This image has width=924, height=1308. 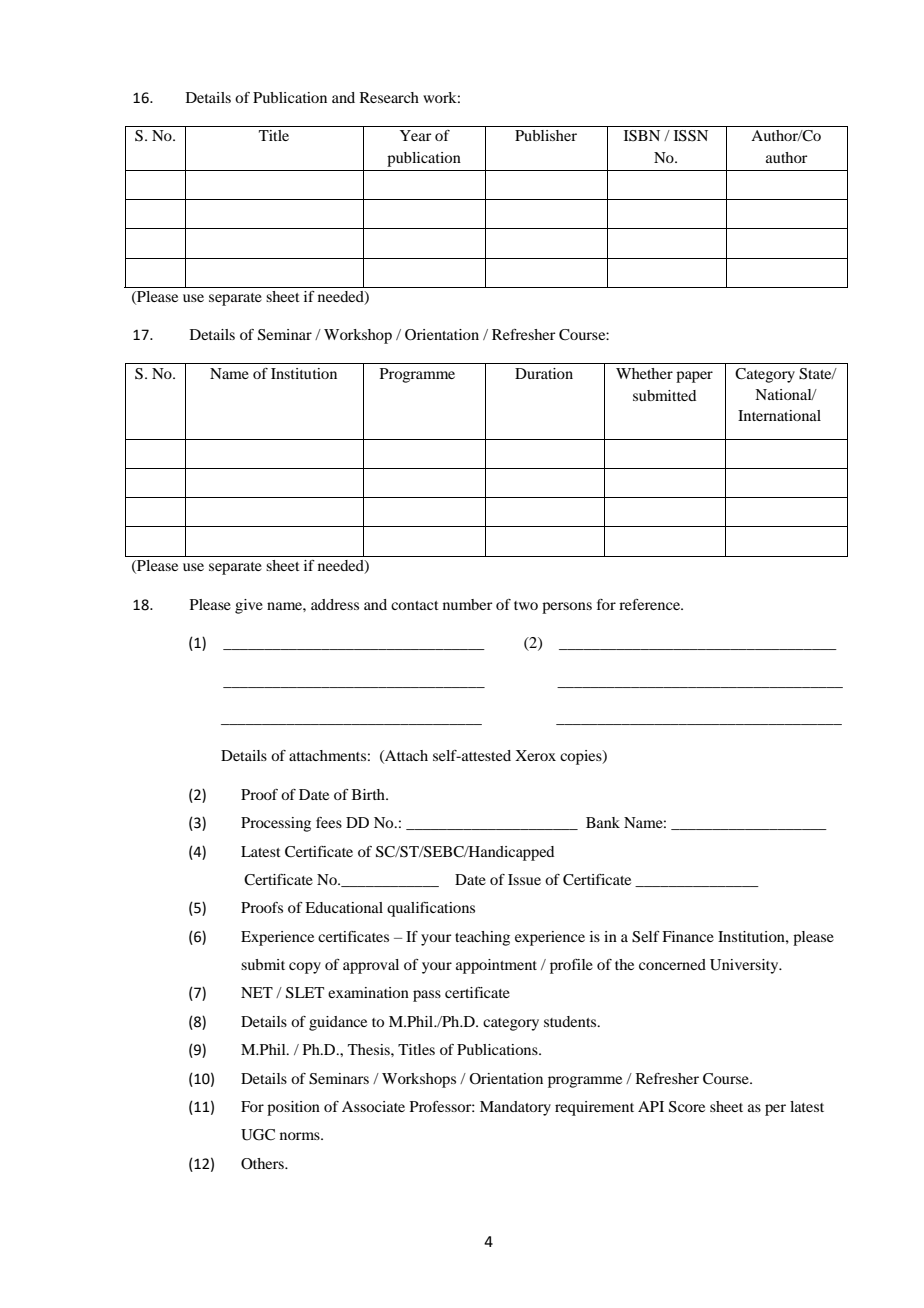 What do you see at coordinates (650, 604) in the image?
I see `reference` at bounding box center [650, 604].
